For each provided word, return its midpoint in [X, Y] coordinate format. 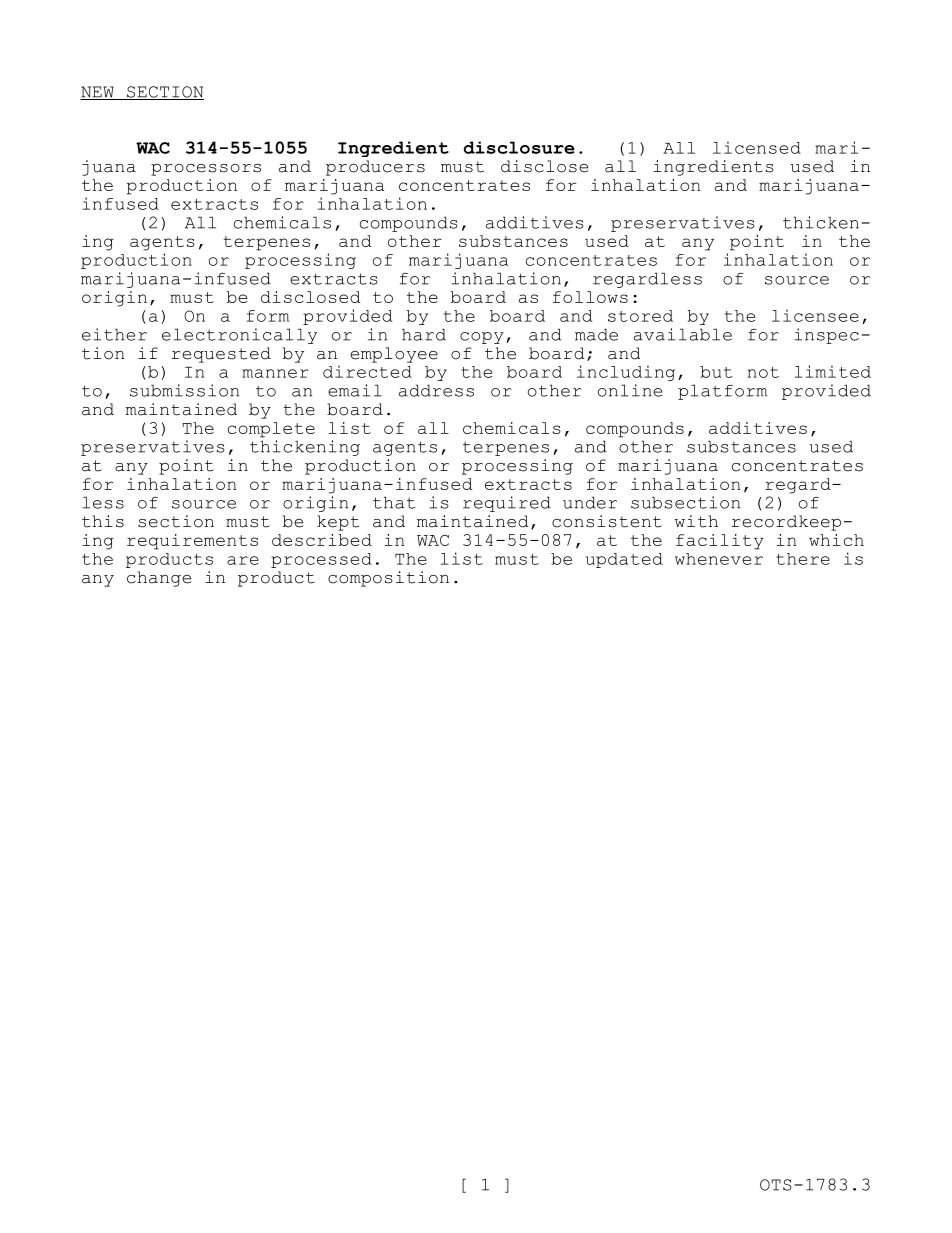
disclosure [519, 147]
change [159, 579]
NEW [98, 93]
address [436, 390]
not [763, 372]
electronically [239, 336]
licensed [757, 147]
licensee [815, 315]
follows [590, 297]
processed [321, 560]
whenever [719, 559]
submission [184, 390]
